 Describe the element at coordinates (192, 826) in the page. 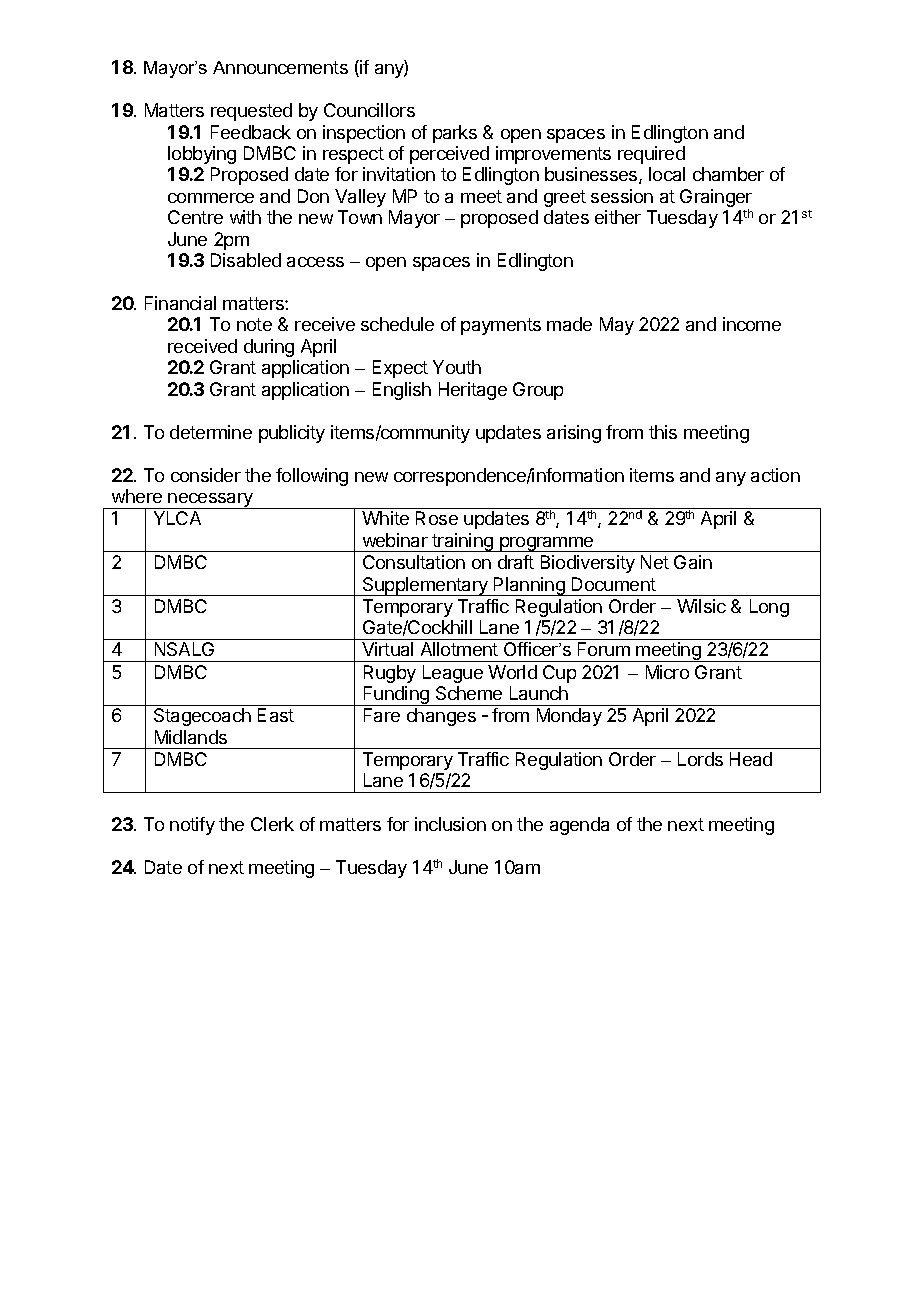

I see `notify` at that location.
